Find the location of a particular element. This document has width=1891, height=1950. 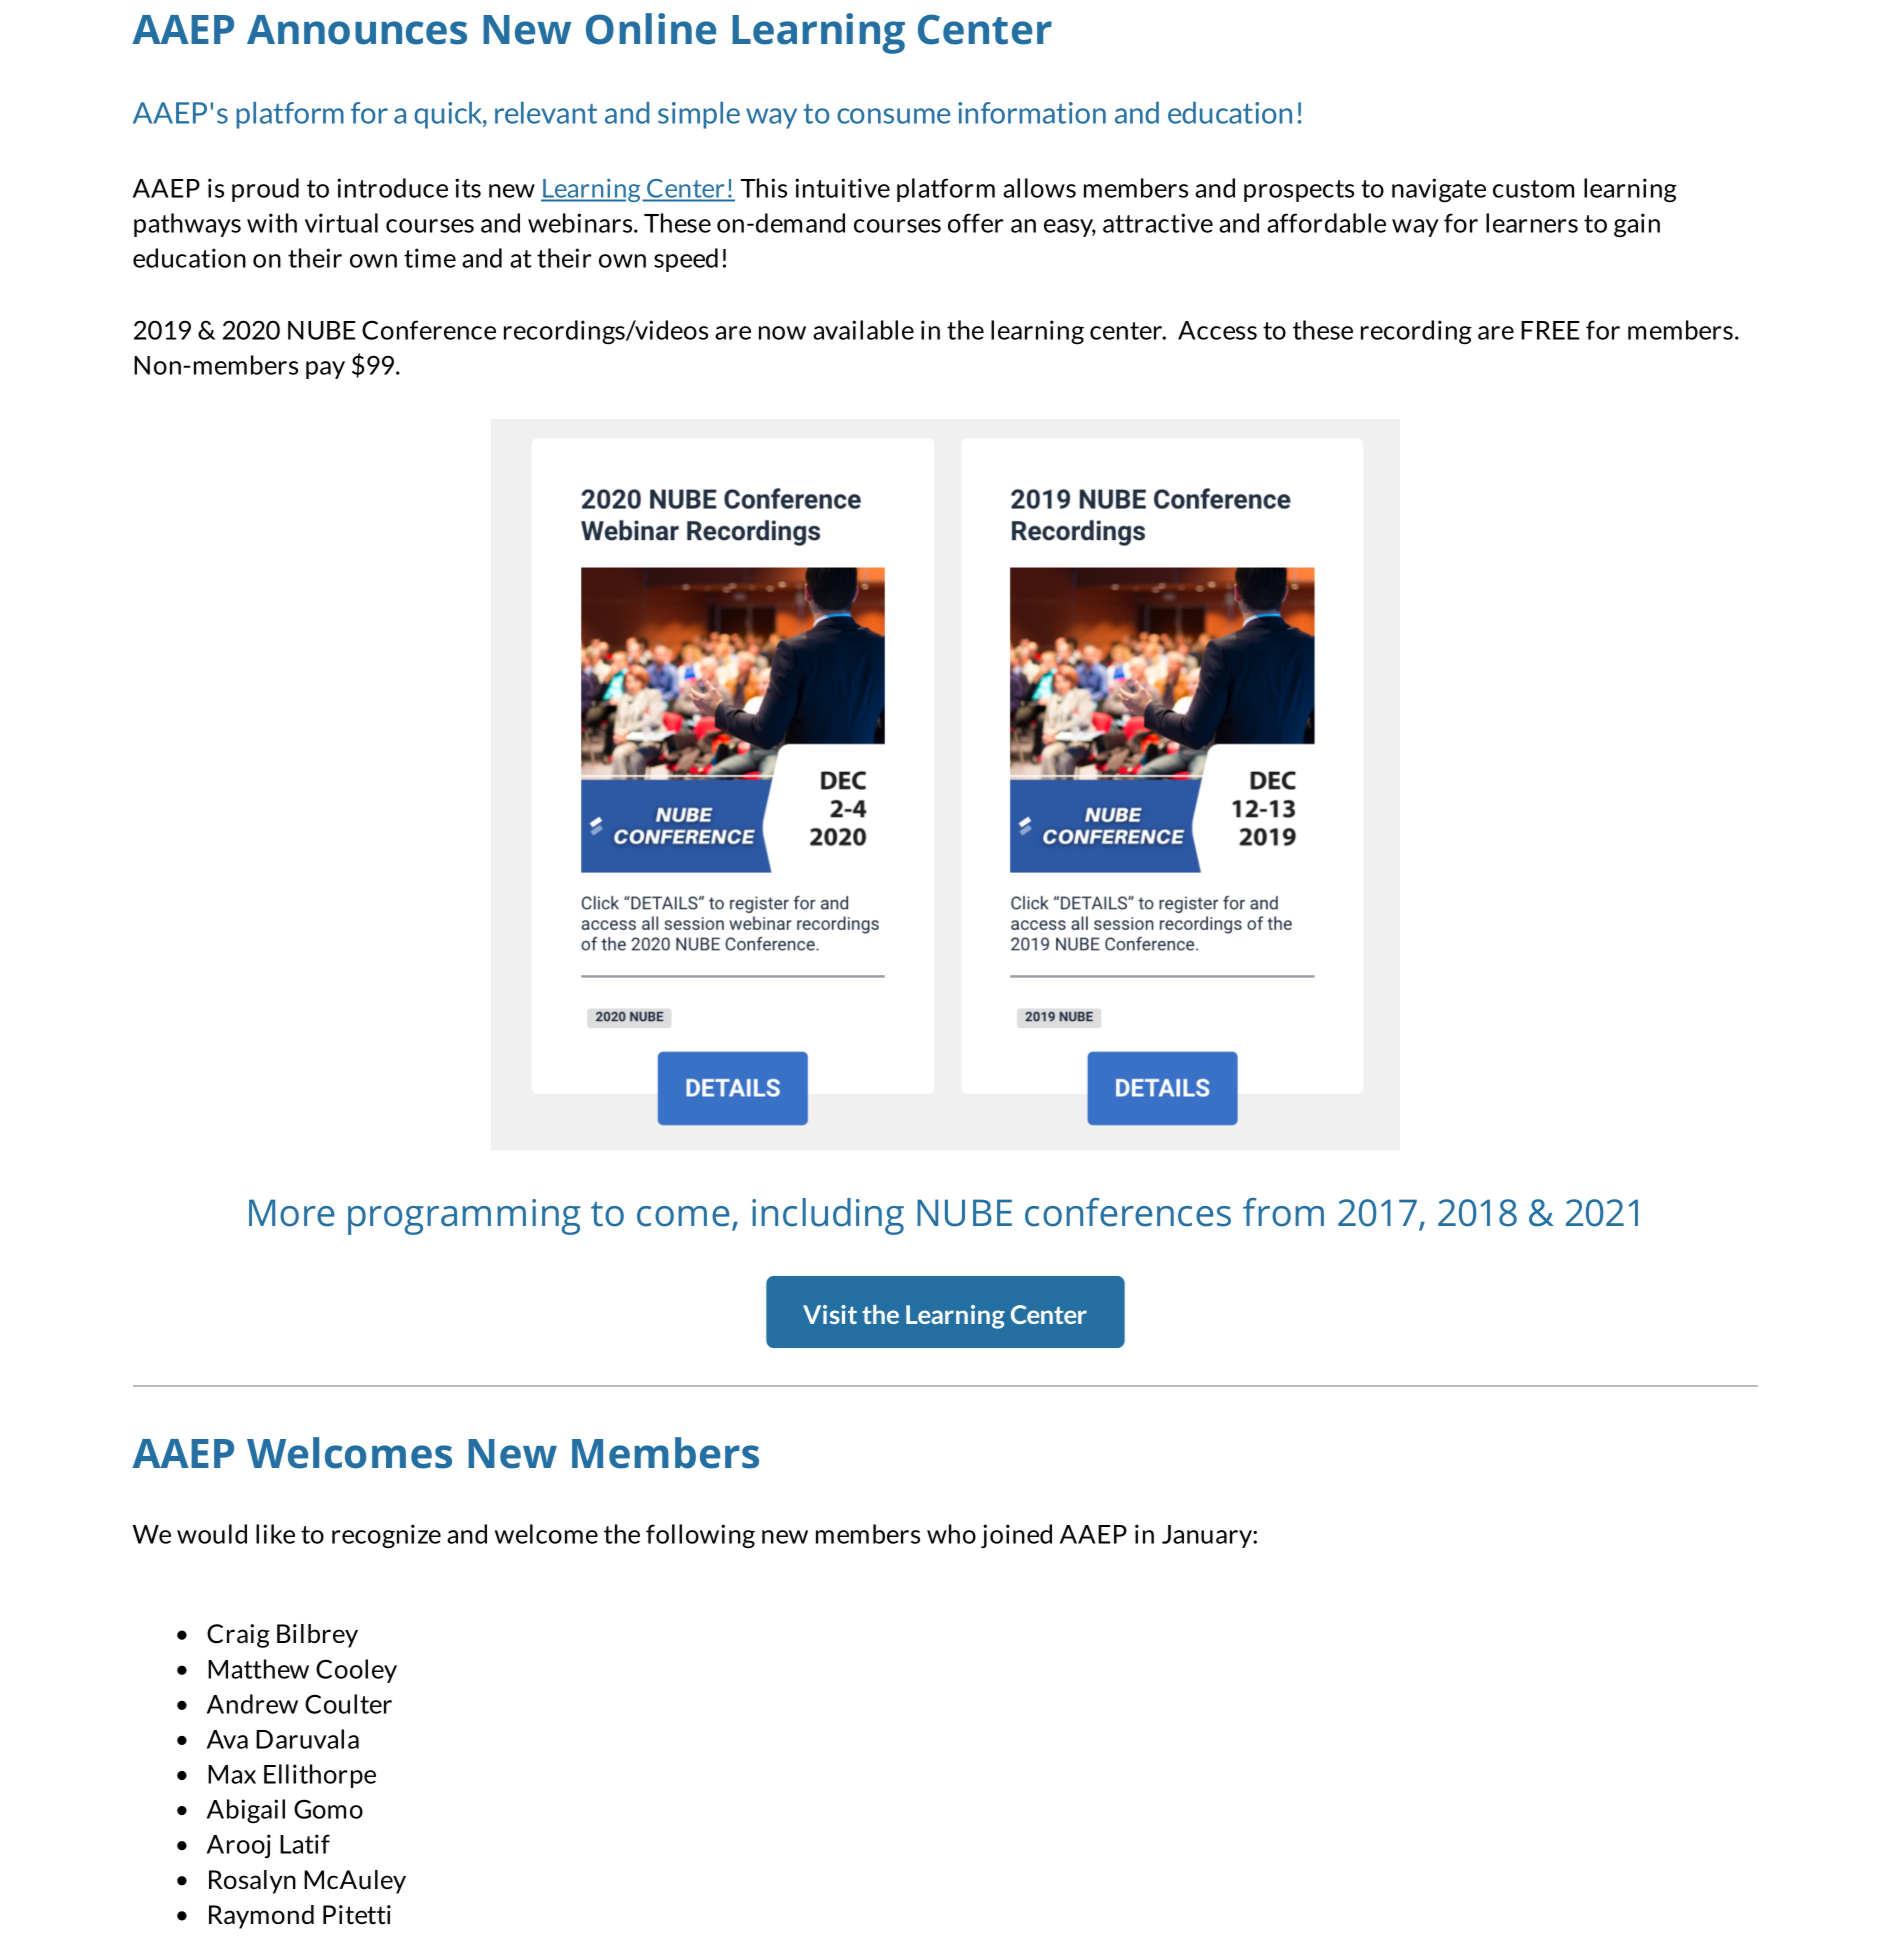

pay is located at coordinates (325, 370).
